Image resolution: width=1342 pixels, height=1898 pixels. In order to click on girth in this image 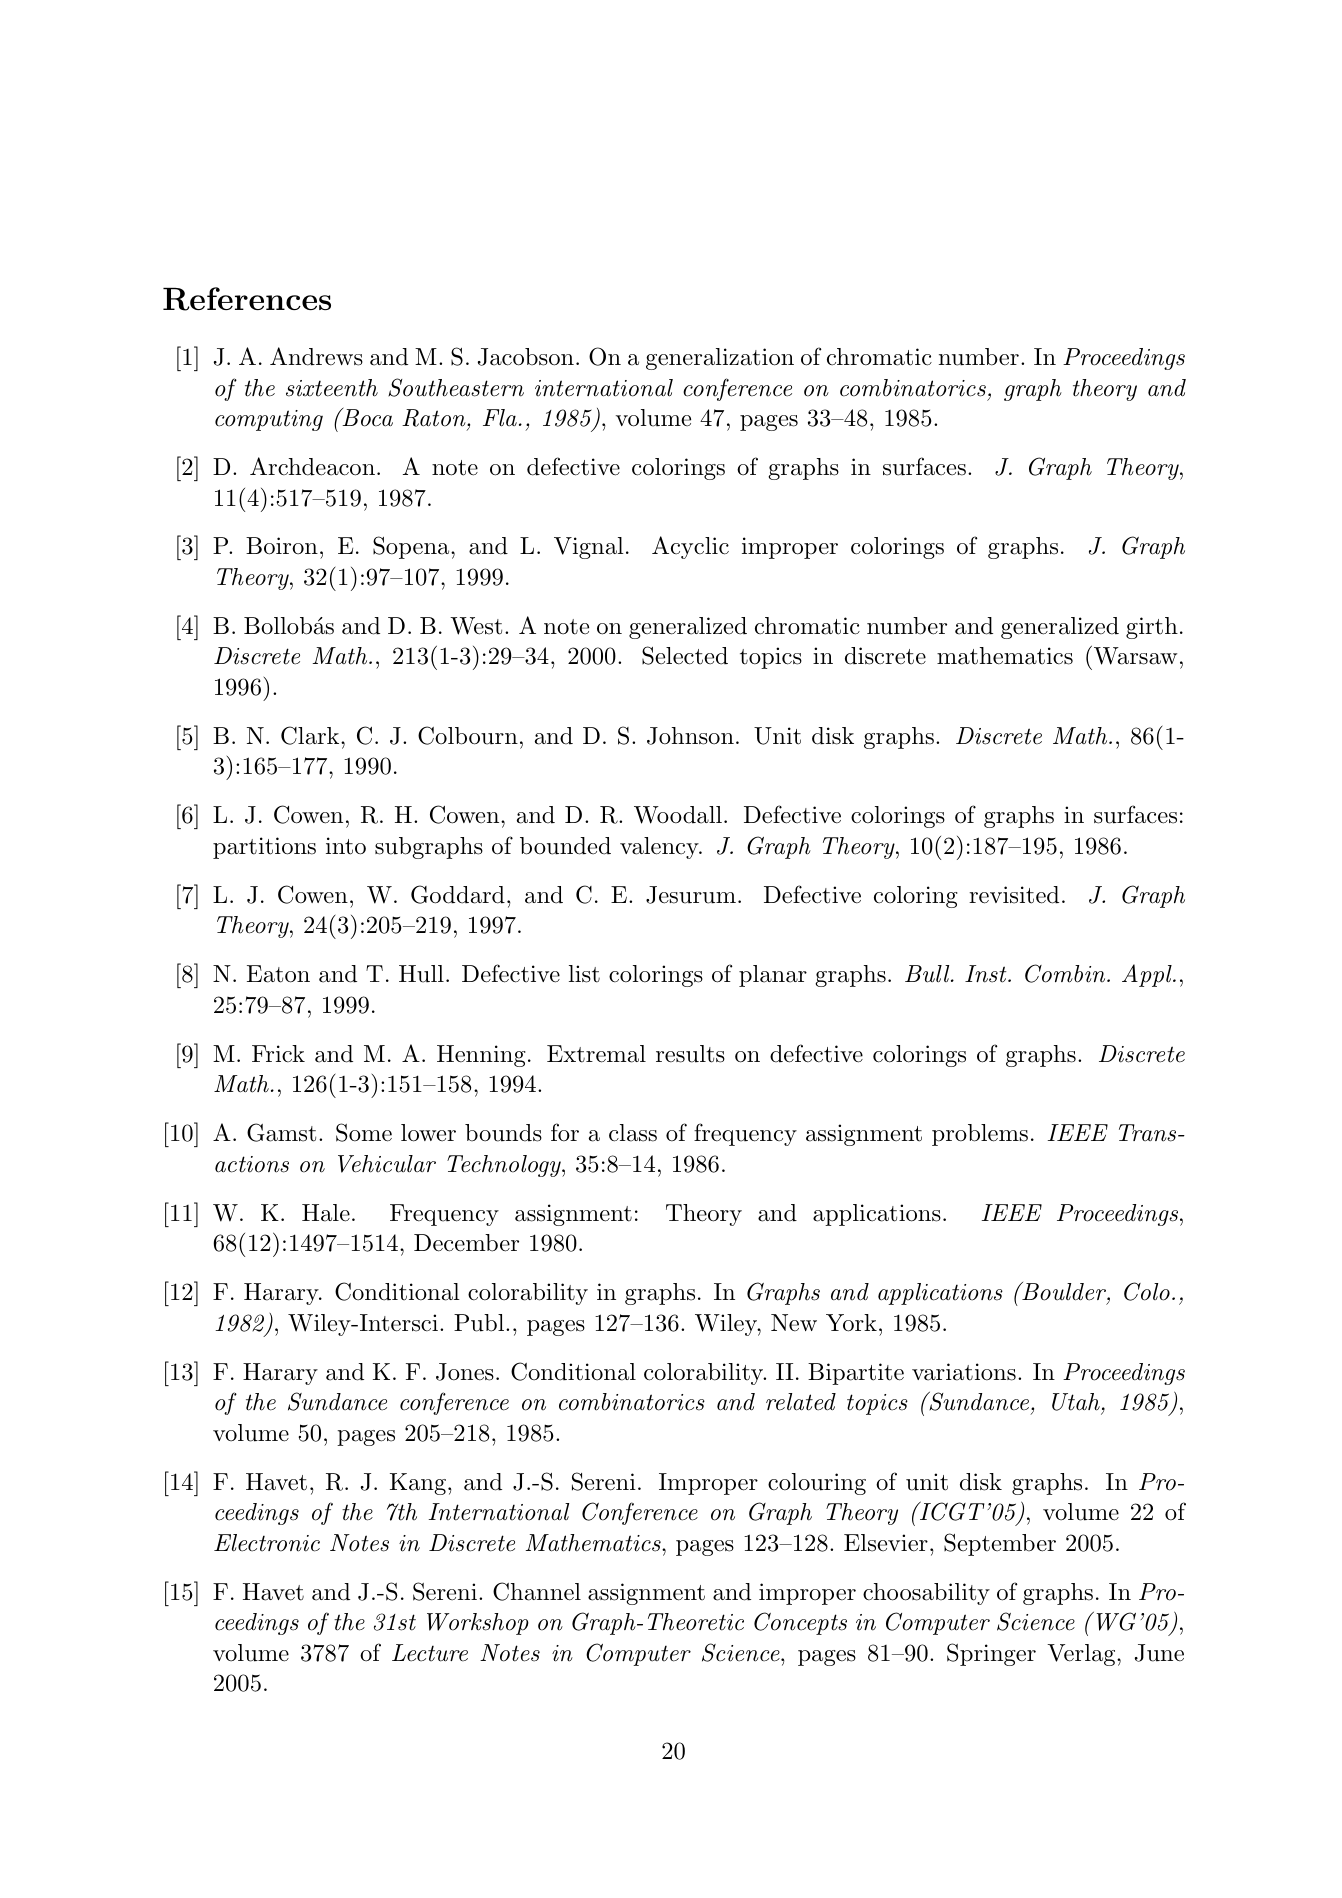, I will do `click(1152, 628)`.
